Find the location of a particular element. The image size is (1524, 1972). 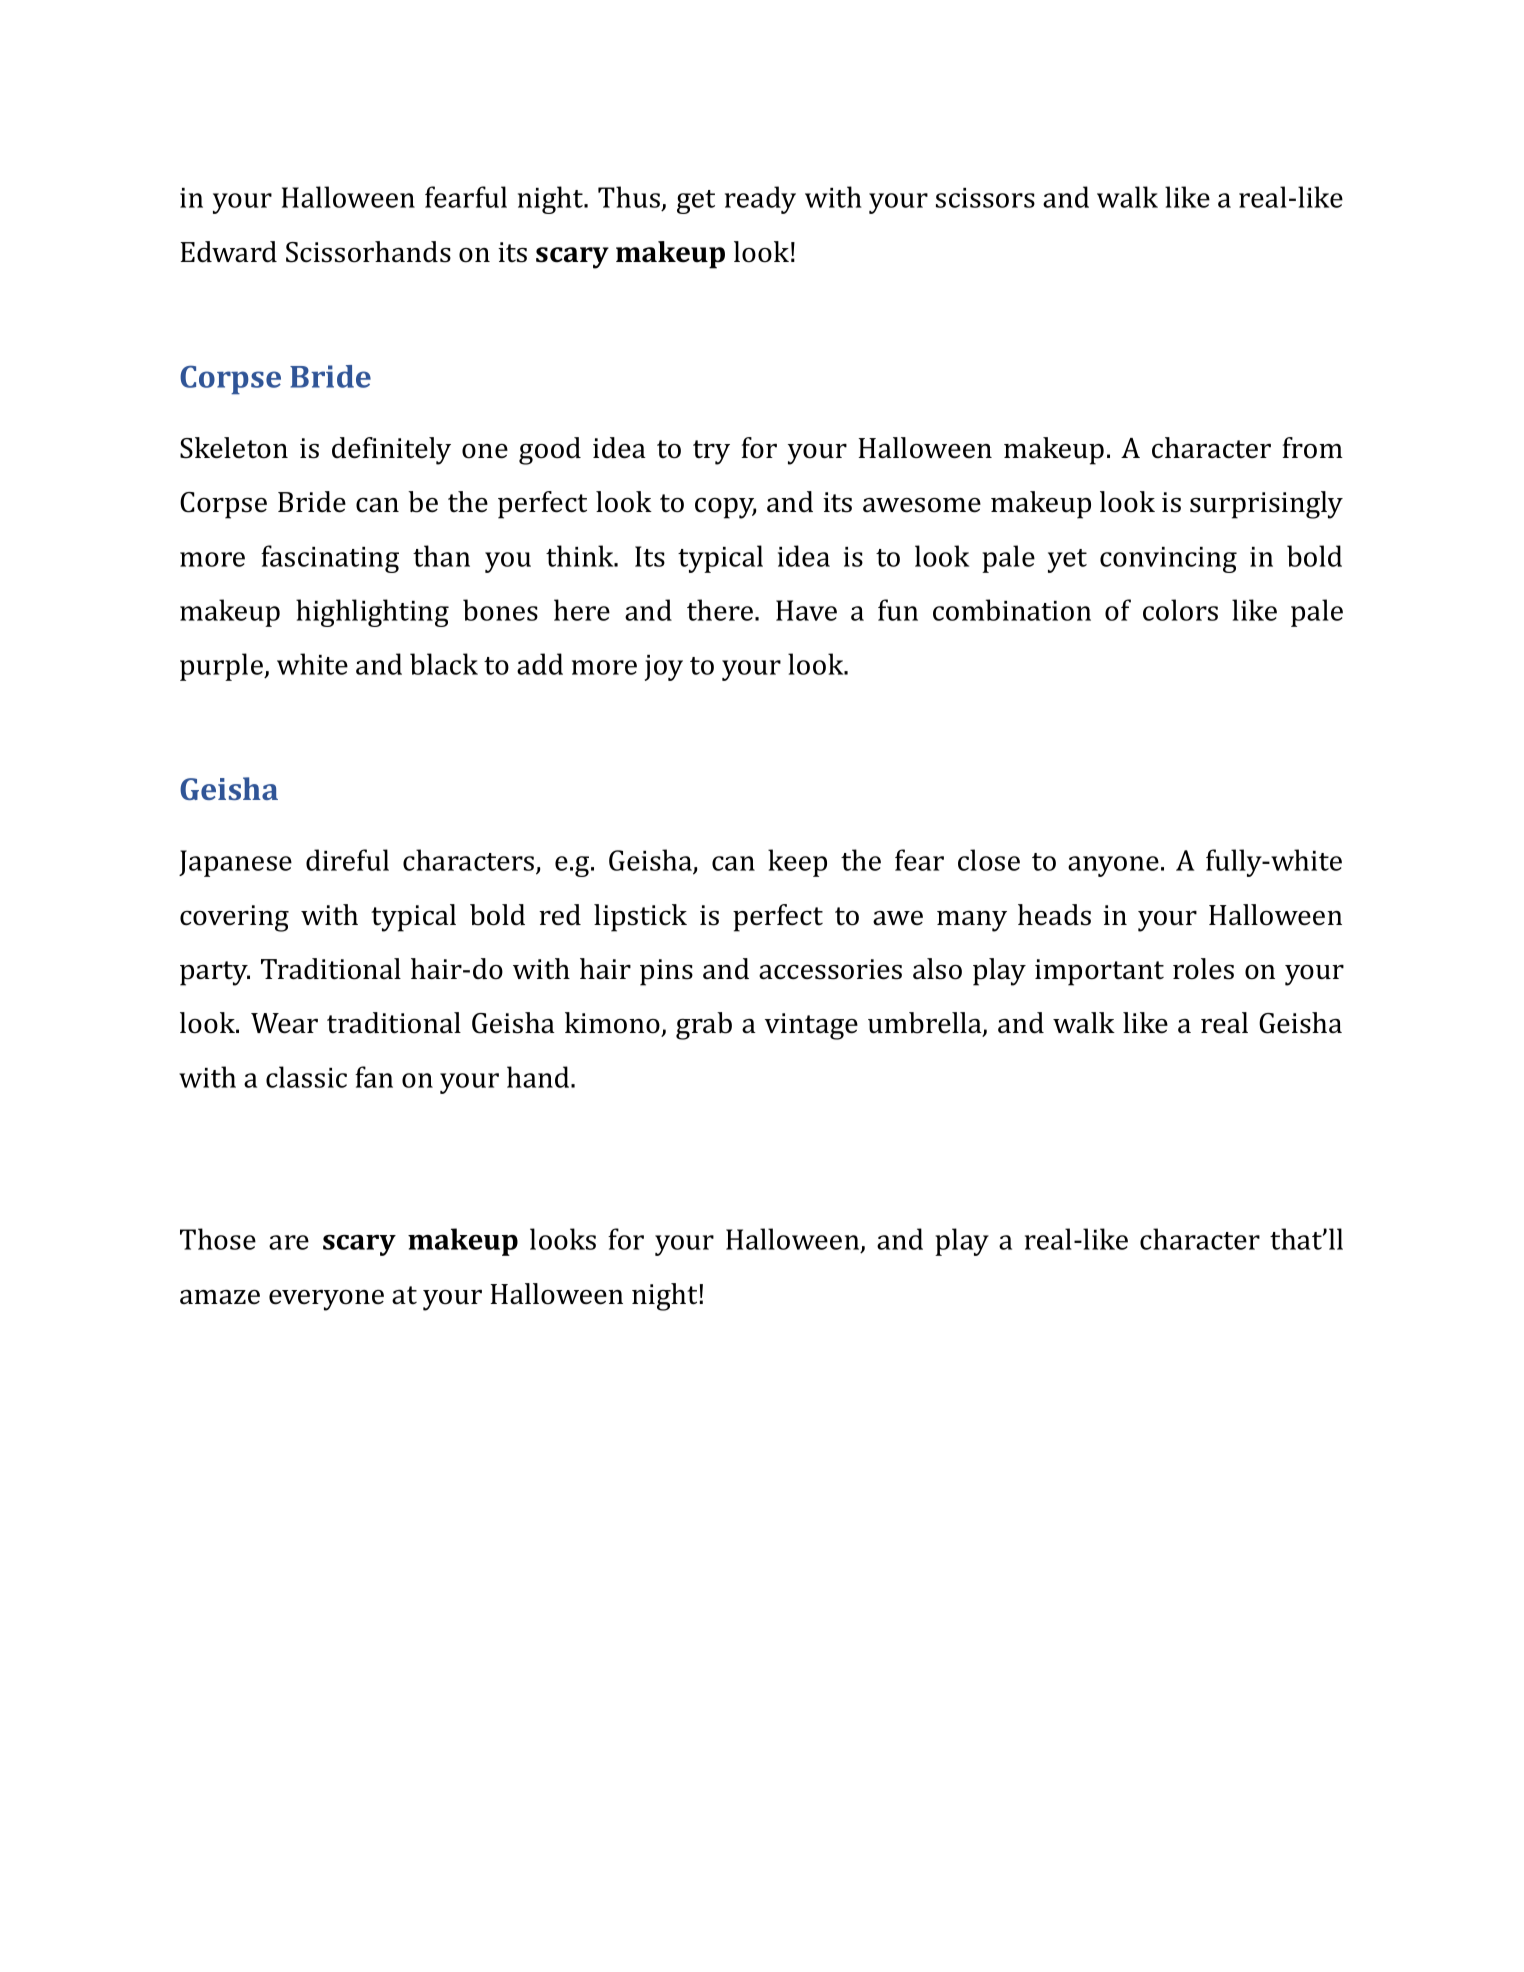

everyone is located at coordinates (326, 1300).
